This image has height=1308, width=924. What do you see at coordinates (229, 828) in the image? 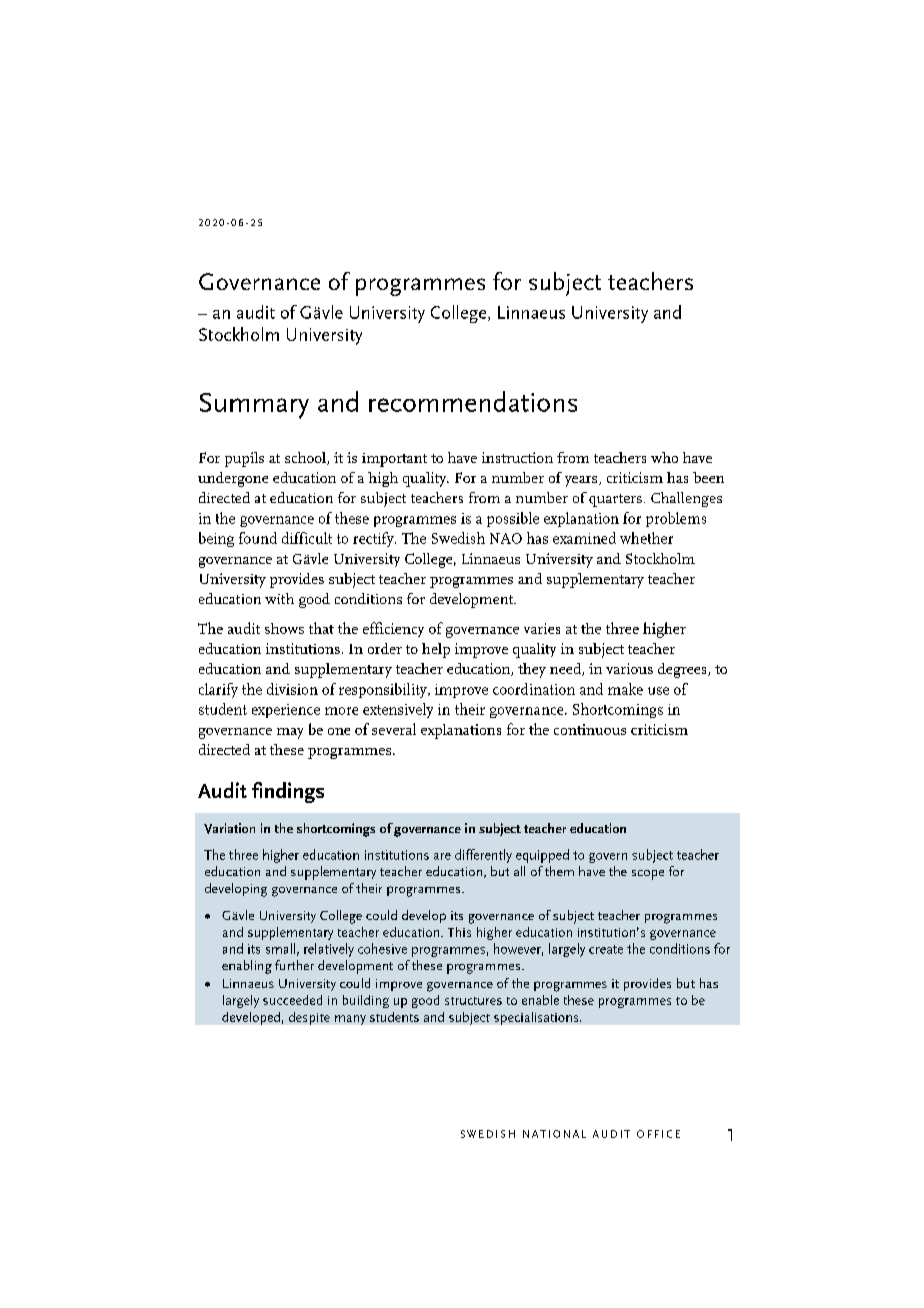
I see `Variation` at bounding box center [229, 828].
